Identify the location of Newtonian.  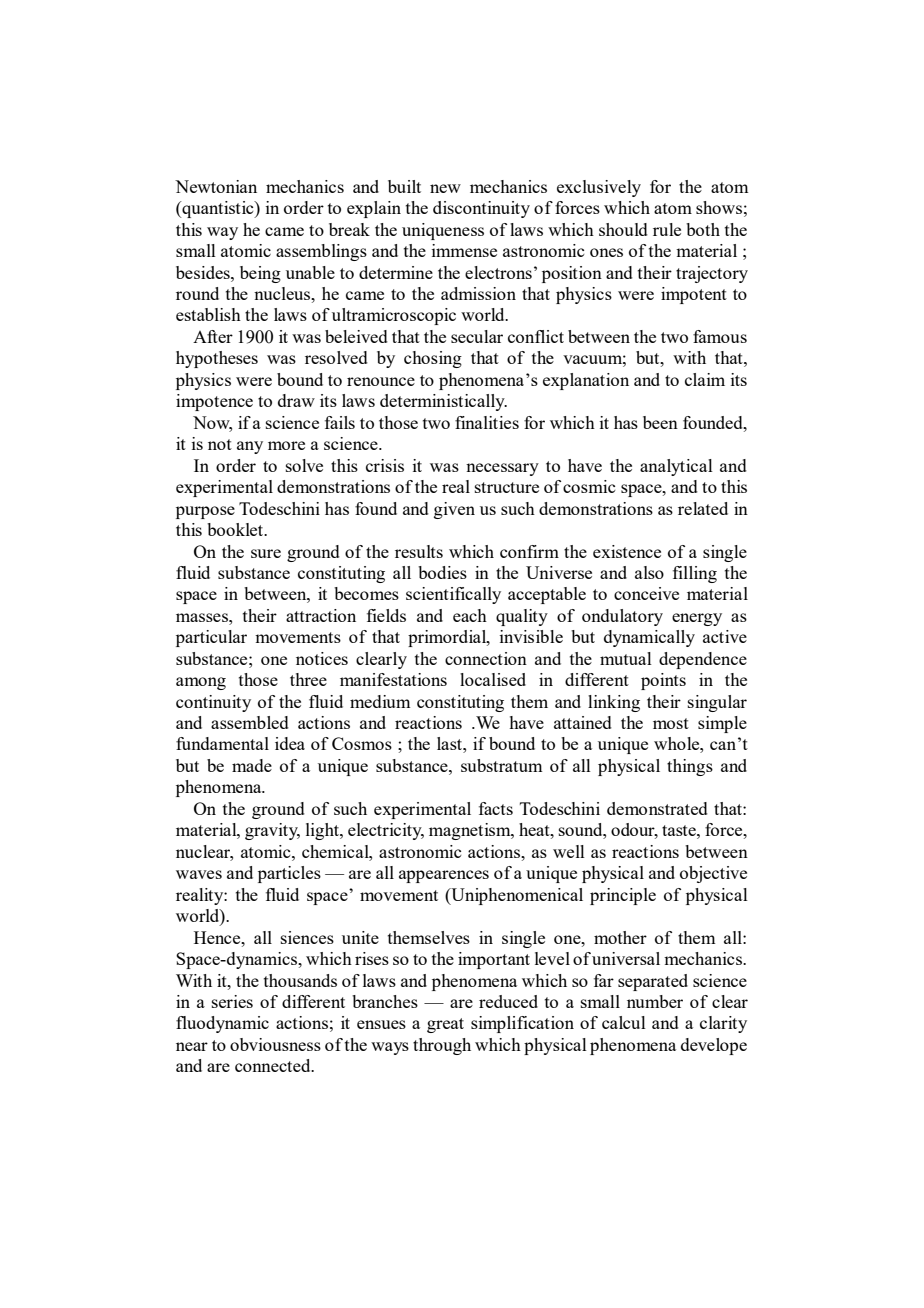
(216, 186).
